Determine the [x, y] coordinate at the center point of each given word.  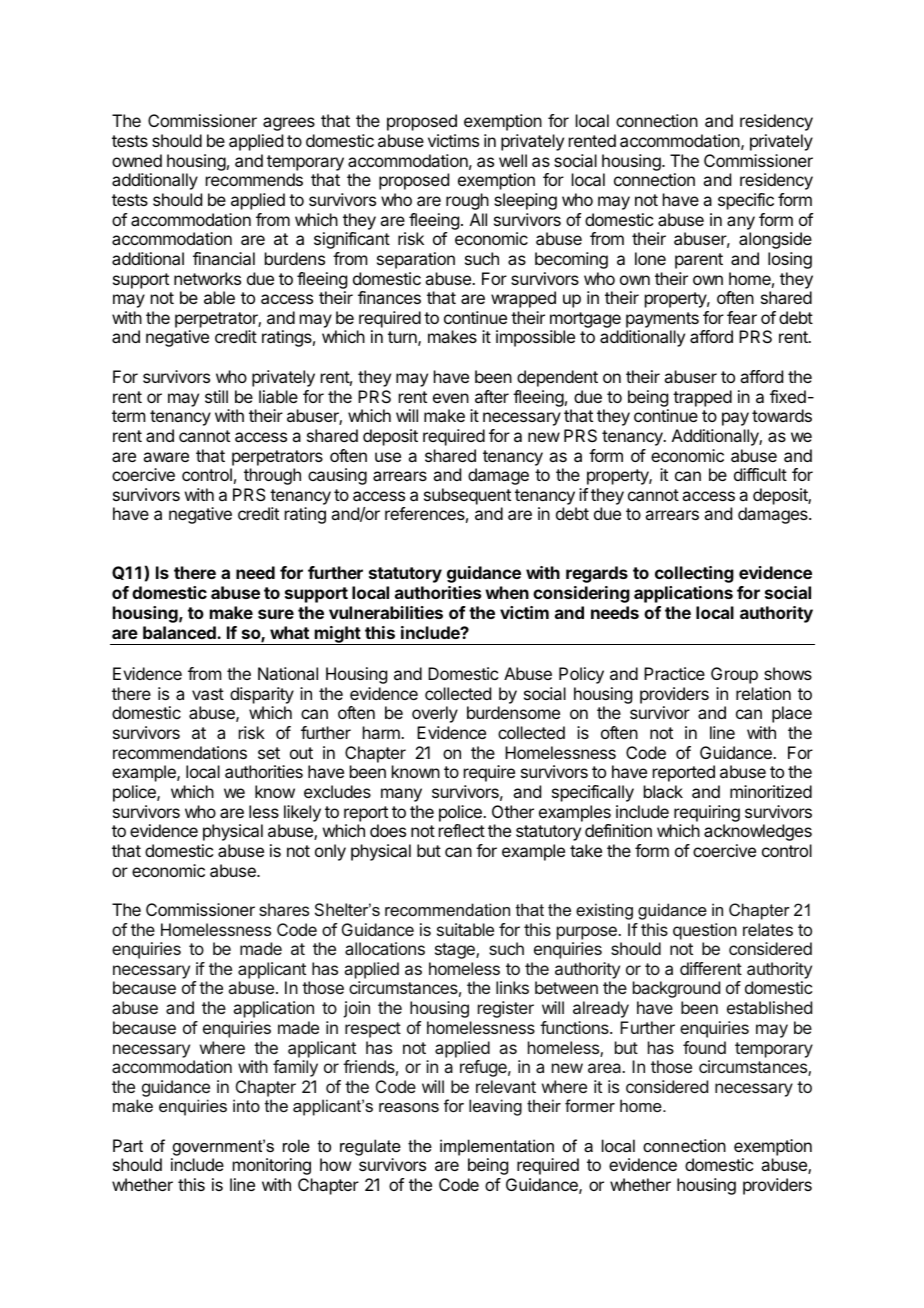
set [269, 753]
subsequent [467, 496]
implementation [497, 1147]
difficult [760, 474]
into [246, 1105]
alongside [775, 240]
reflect [462, 830]
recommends [254, 179]
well [513, 160]
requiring [707, 813]
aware [166, 457]
